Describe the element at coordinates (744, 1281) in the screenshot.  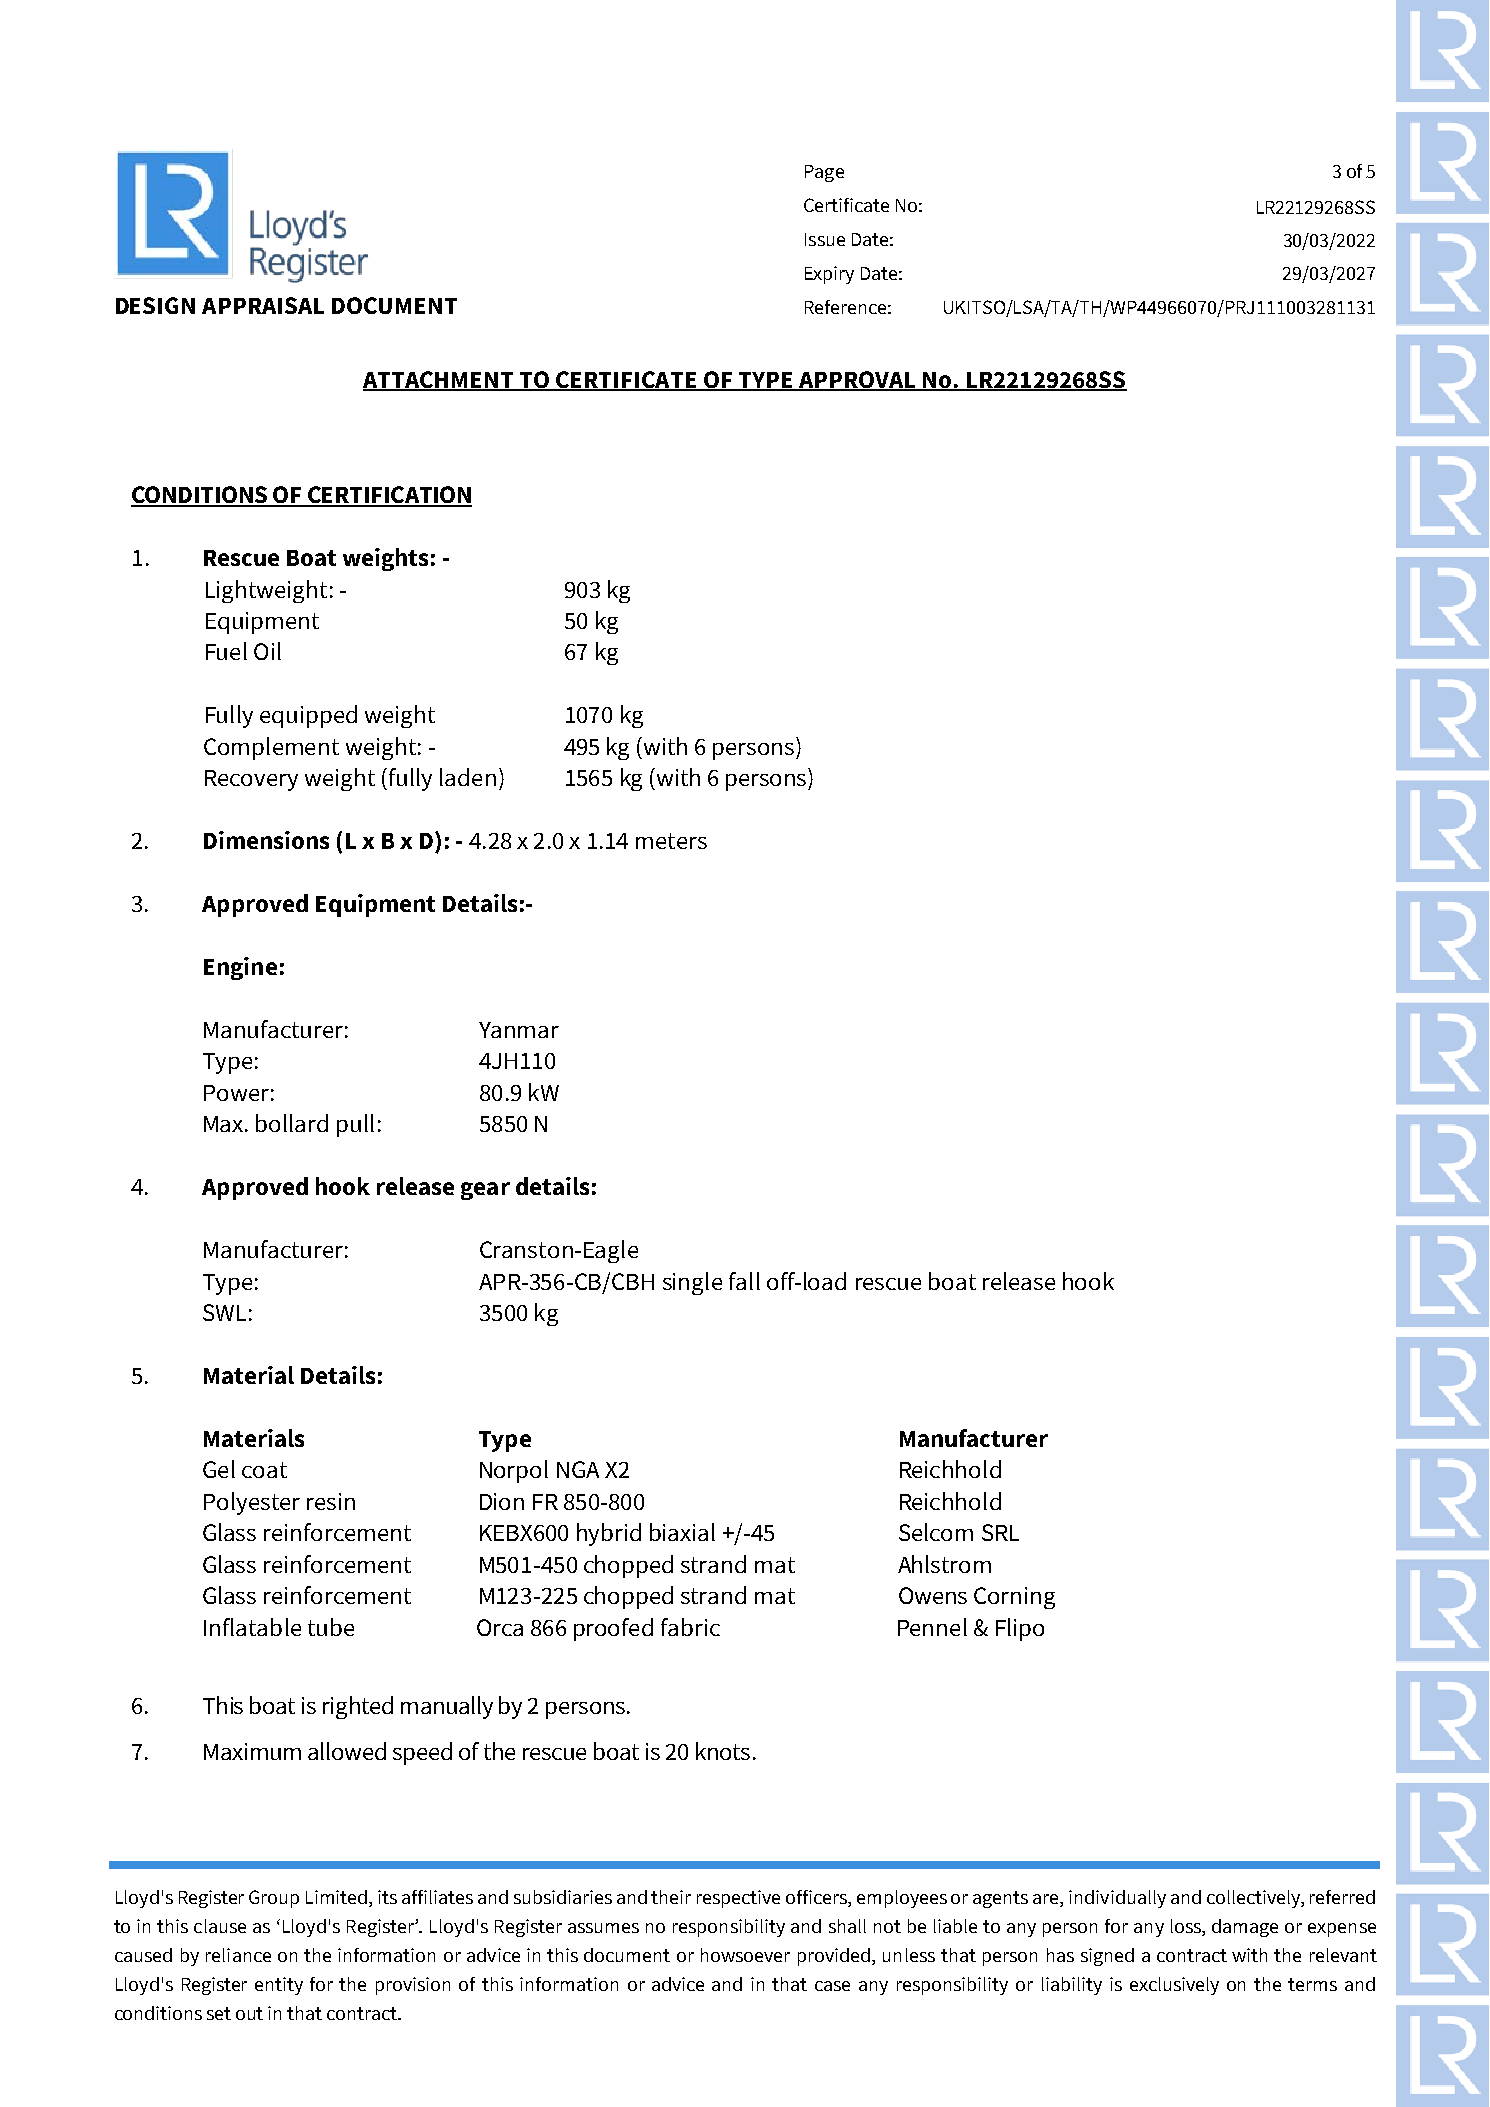
I see `fall` at that location.
